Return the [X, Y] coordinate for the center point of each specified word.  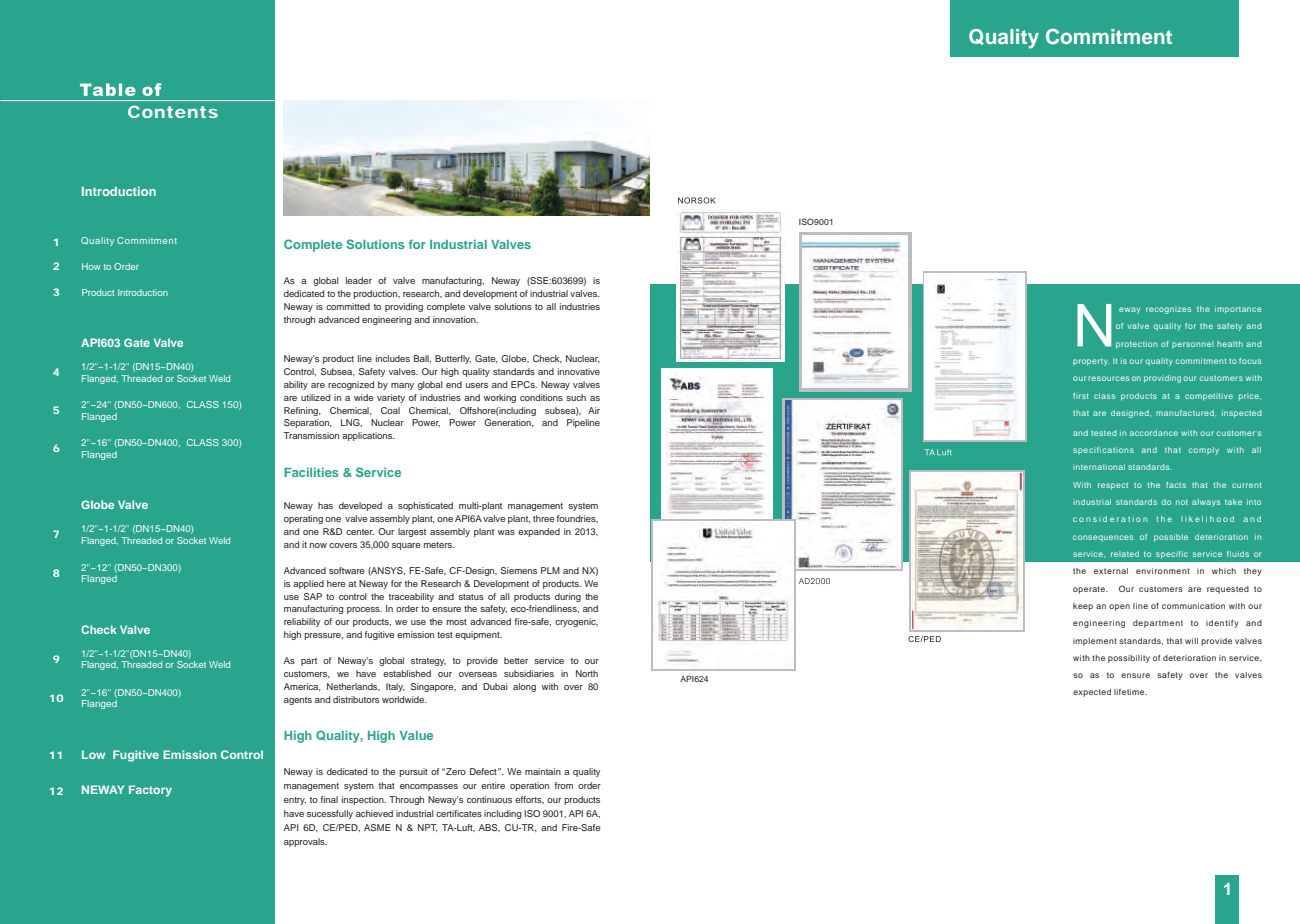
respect [1113, 486]
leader [359, 280]
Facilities [311, 472]
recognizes [1168, 310]
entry [295, 801]
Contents [173, 111]
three [544, 518]
